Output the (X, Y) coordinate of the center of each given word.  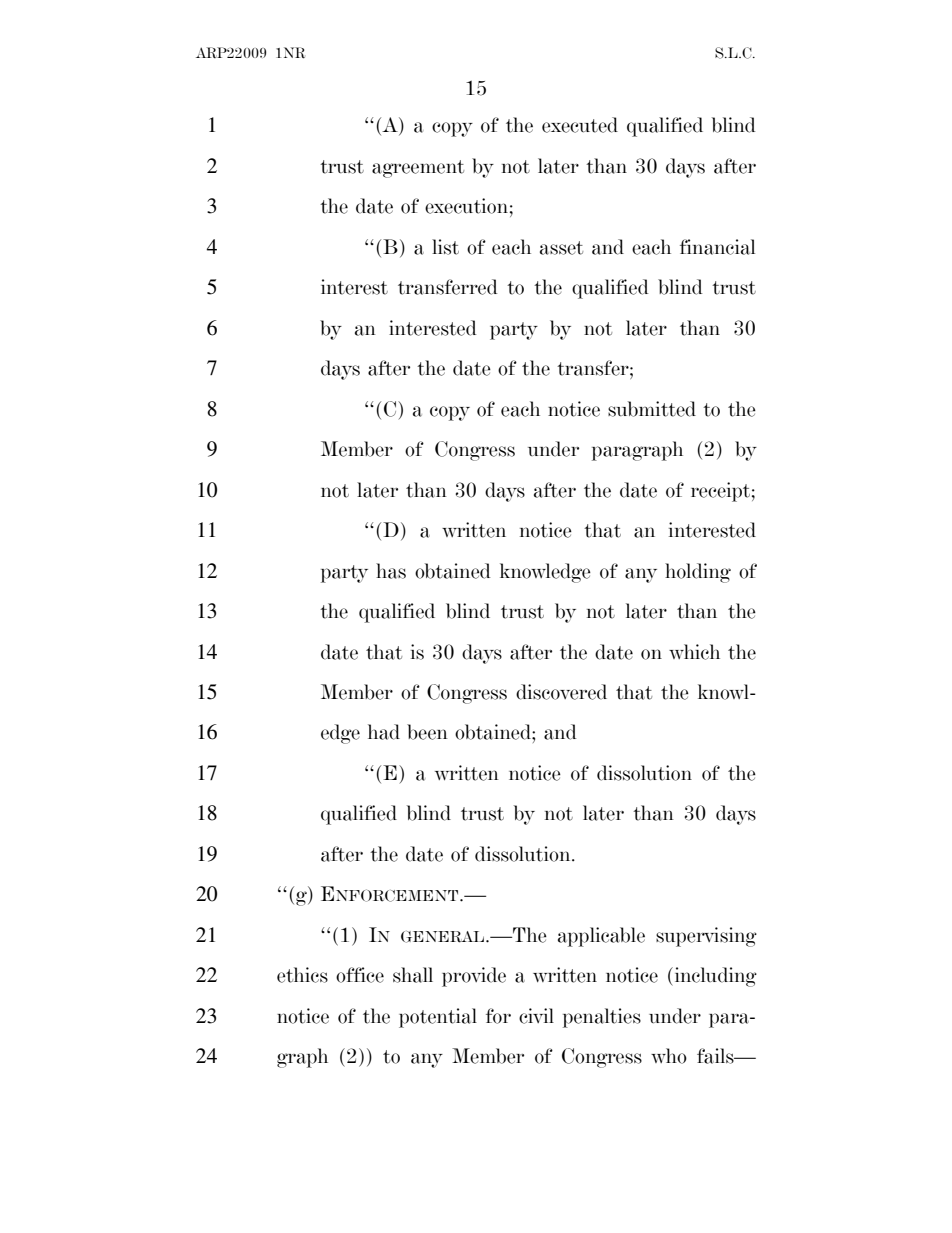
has (391, 571)
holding (698, 573)
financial (717, 247)
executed (580, 125)
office (360, 975)
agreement (418, 169)
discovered (561, 692)
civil (536, 1016)
